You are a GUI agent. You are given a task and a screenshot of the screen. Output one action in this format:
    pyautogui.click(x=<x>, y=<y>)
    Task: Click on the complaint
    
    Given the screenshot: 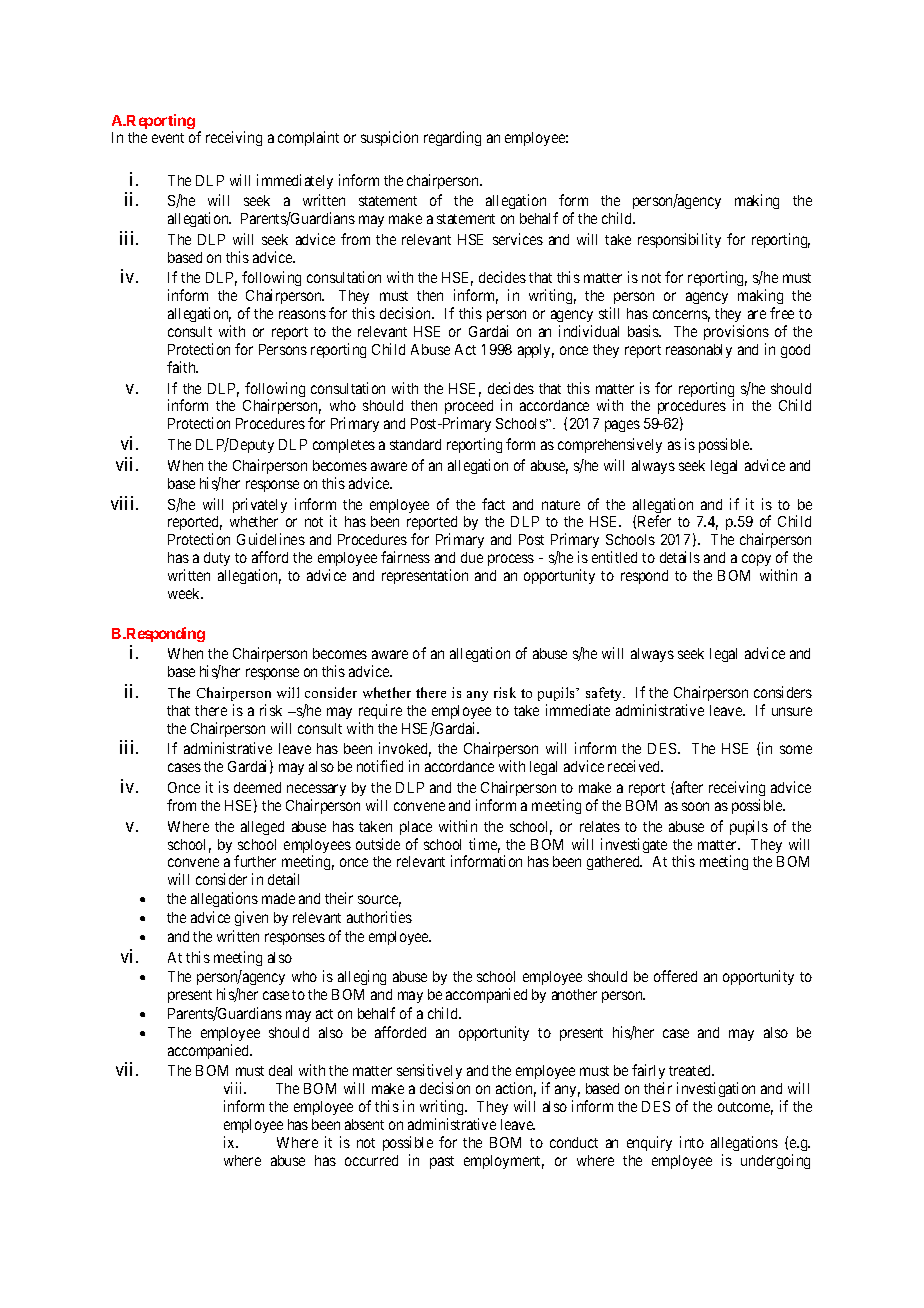 What is the action you would take?
    pyautogui.click(x=308, y=138)
